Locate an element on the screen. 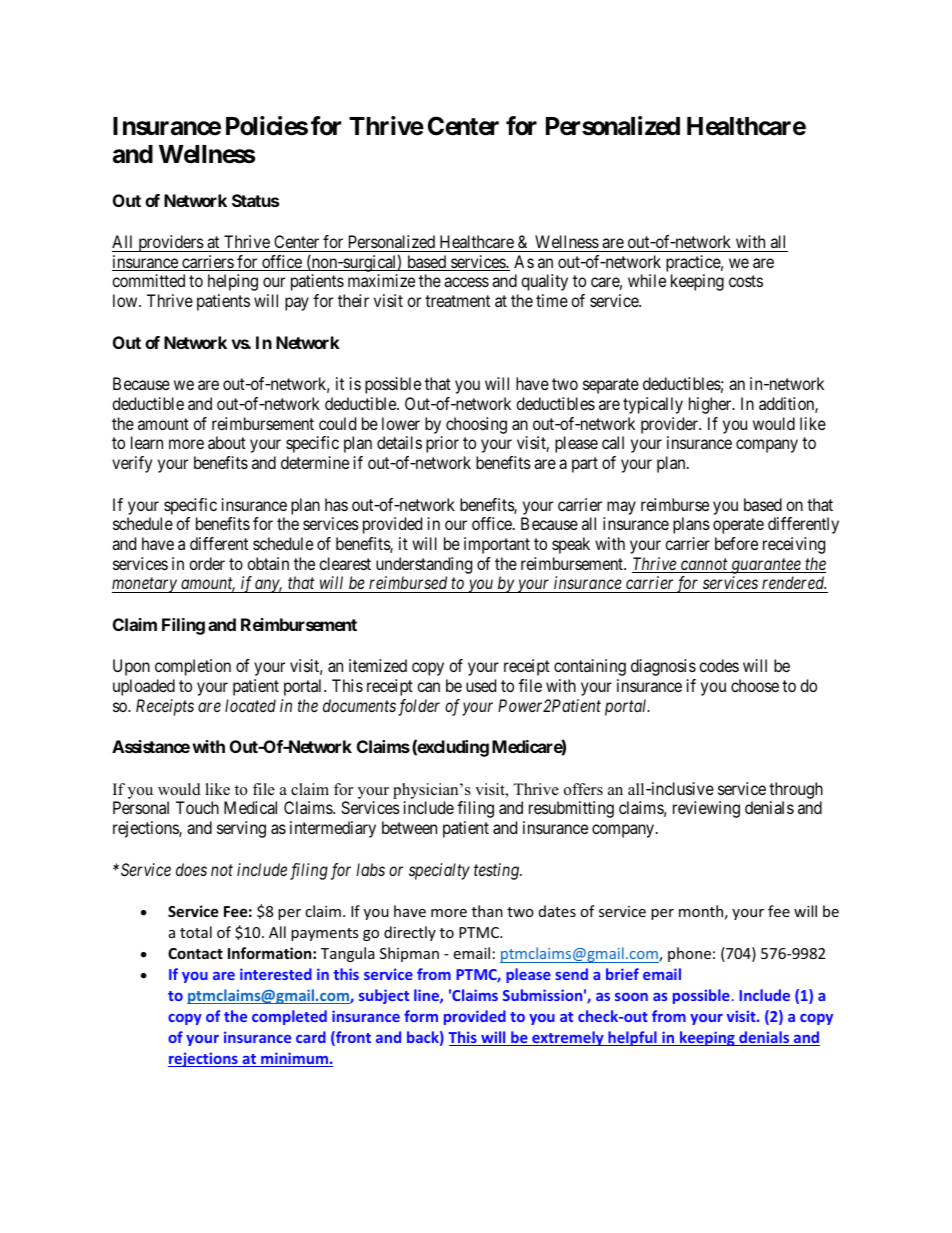  reviewing is located at coordinates (706, 809).
